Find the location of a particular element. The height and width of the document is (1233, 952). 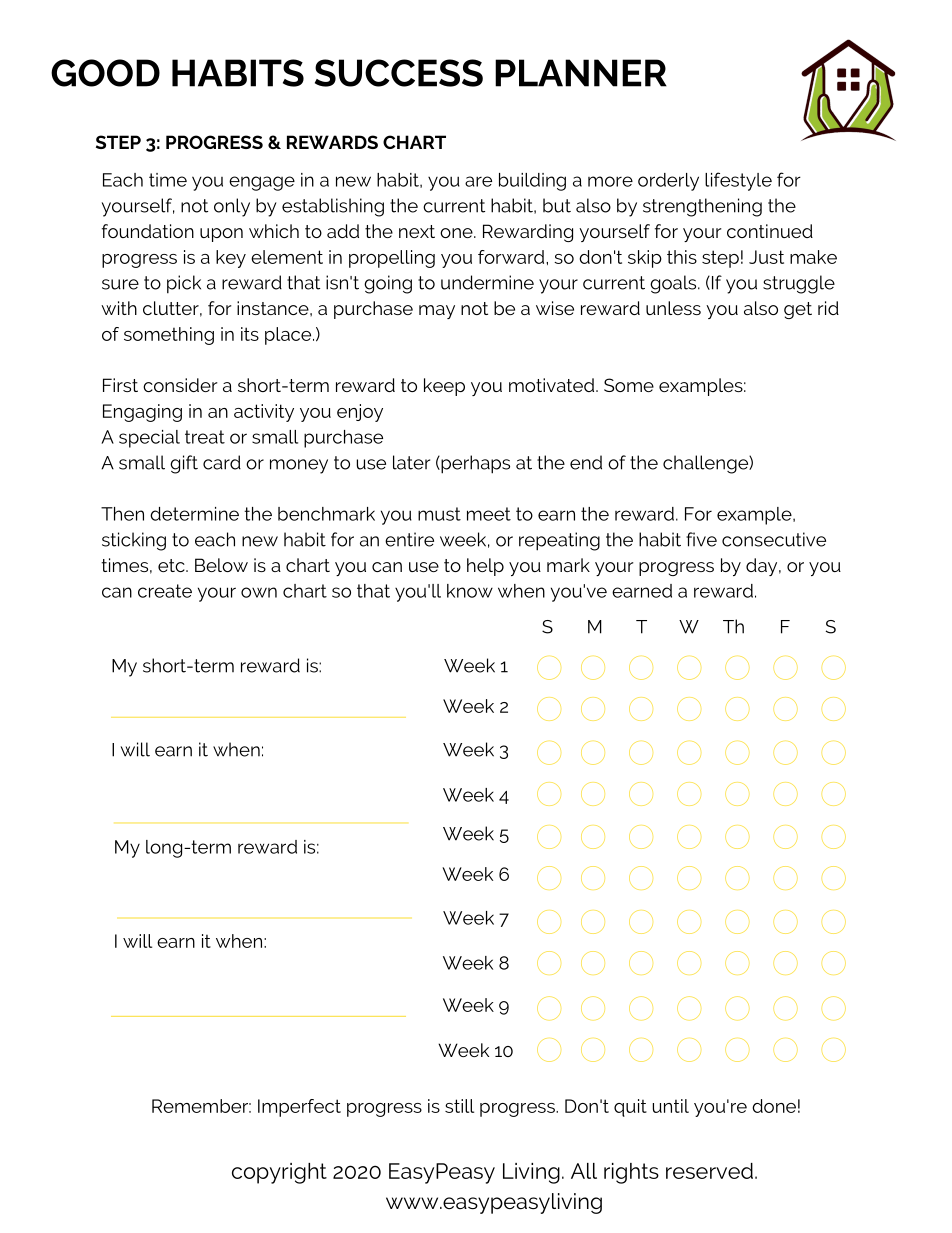

SUCCESS is located at coordinates (399, 73).
